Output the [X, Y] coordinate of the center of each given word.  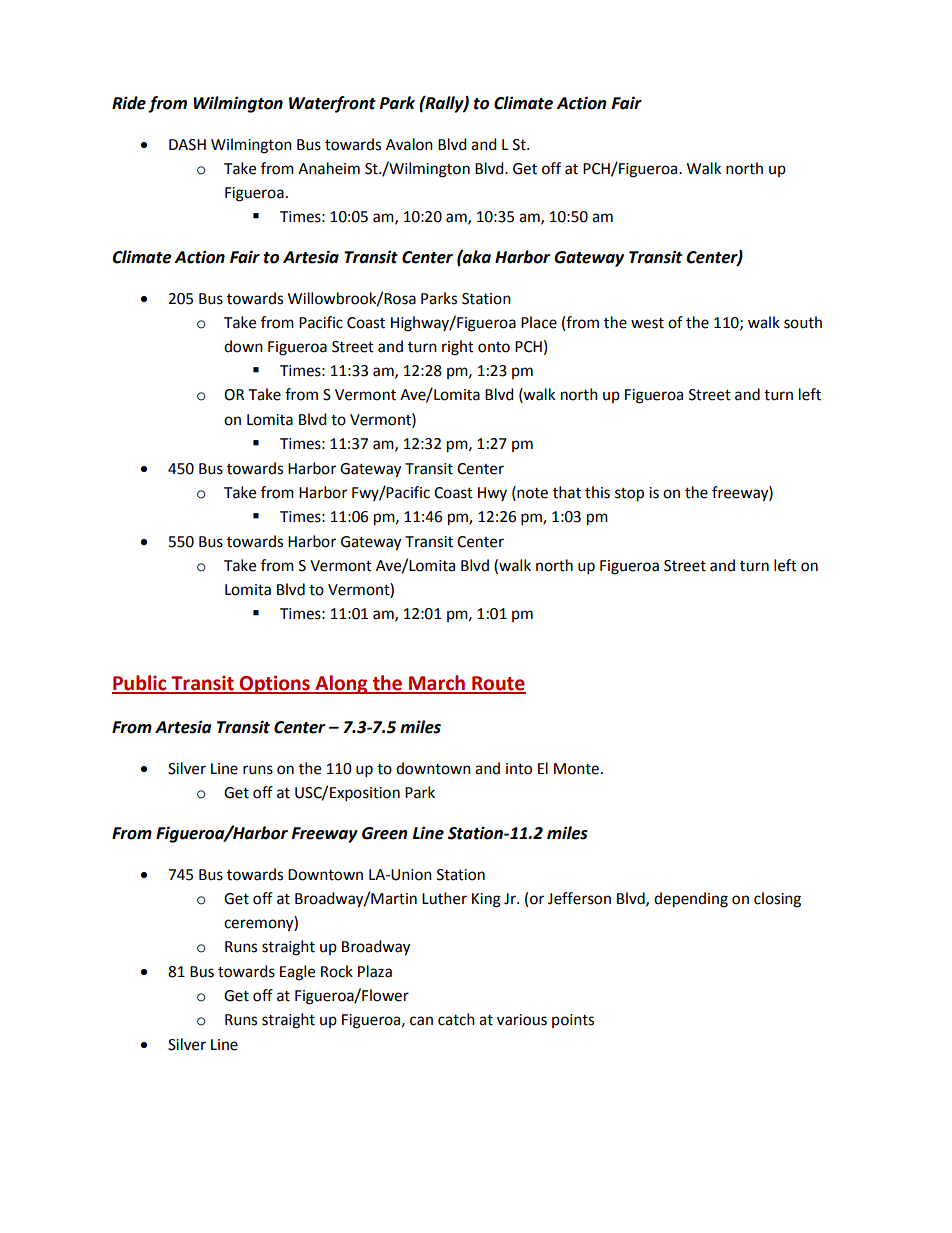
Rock [337, 971]
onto [494, 347]
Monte [576, 769]
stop [629, 495]
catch [456, 1019]
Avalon [409, 144]
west [647, 323]
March [437, 684]
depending [691, 900]
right [458, 348]
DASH [187, 145]
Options [275, 684]
